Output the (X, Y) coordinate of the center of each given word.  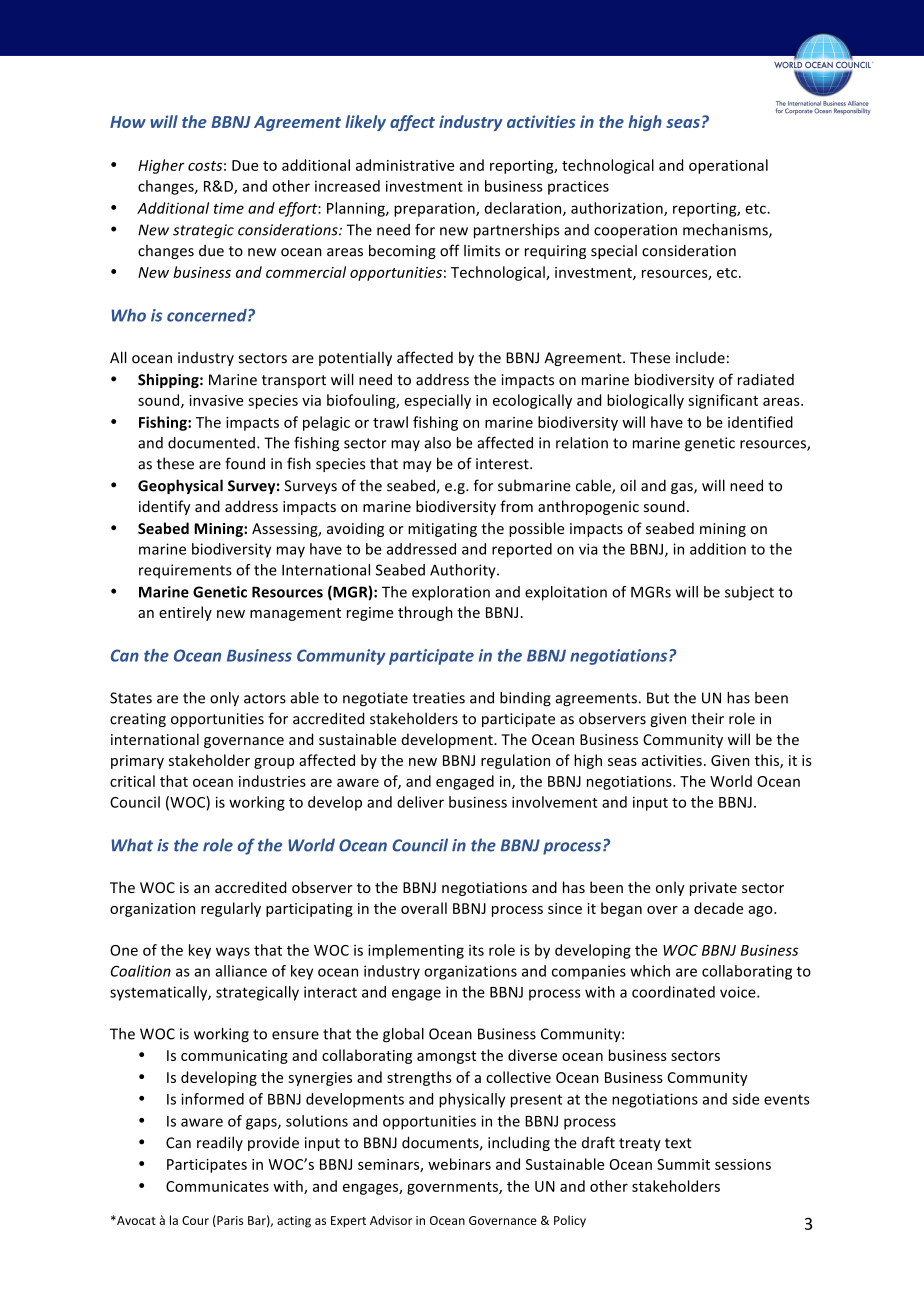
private (713, 889)
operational (728, 166)
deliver (420, 802)
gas (683, 488)
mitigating (442, 530)
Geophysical (180, 486)
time (229, 208)
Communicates (217, 1186)
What (132, 845)
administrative (405, 165)
